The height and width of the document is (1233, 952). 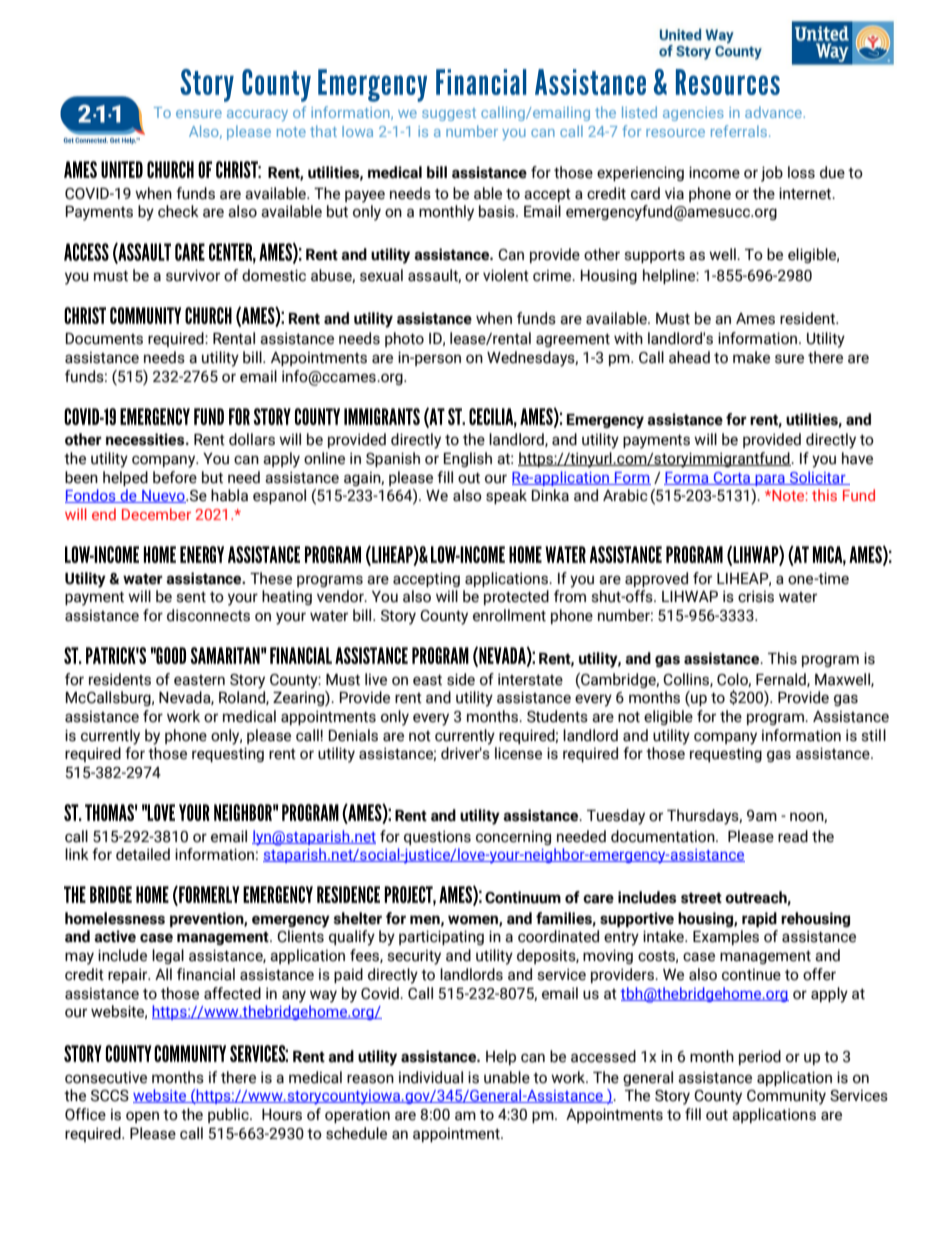 What do you see at coordinates (770, 480) in the document?
I see `para` at bounding box center [770, 480].
